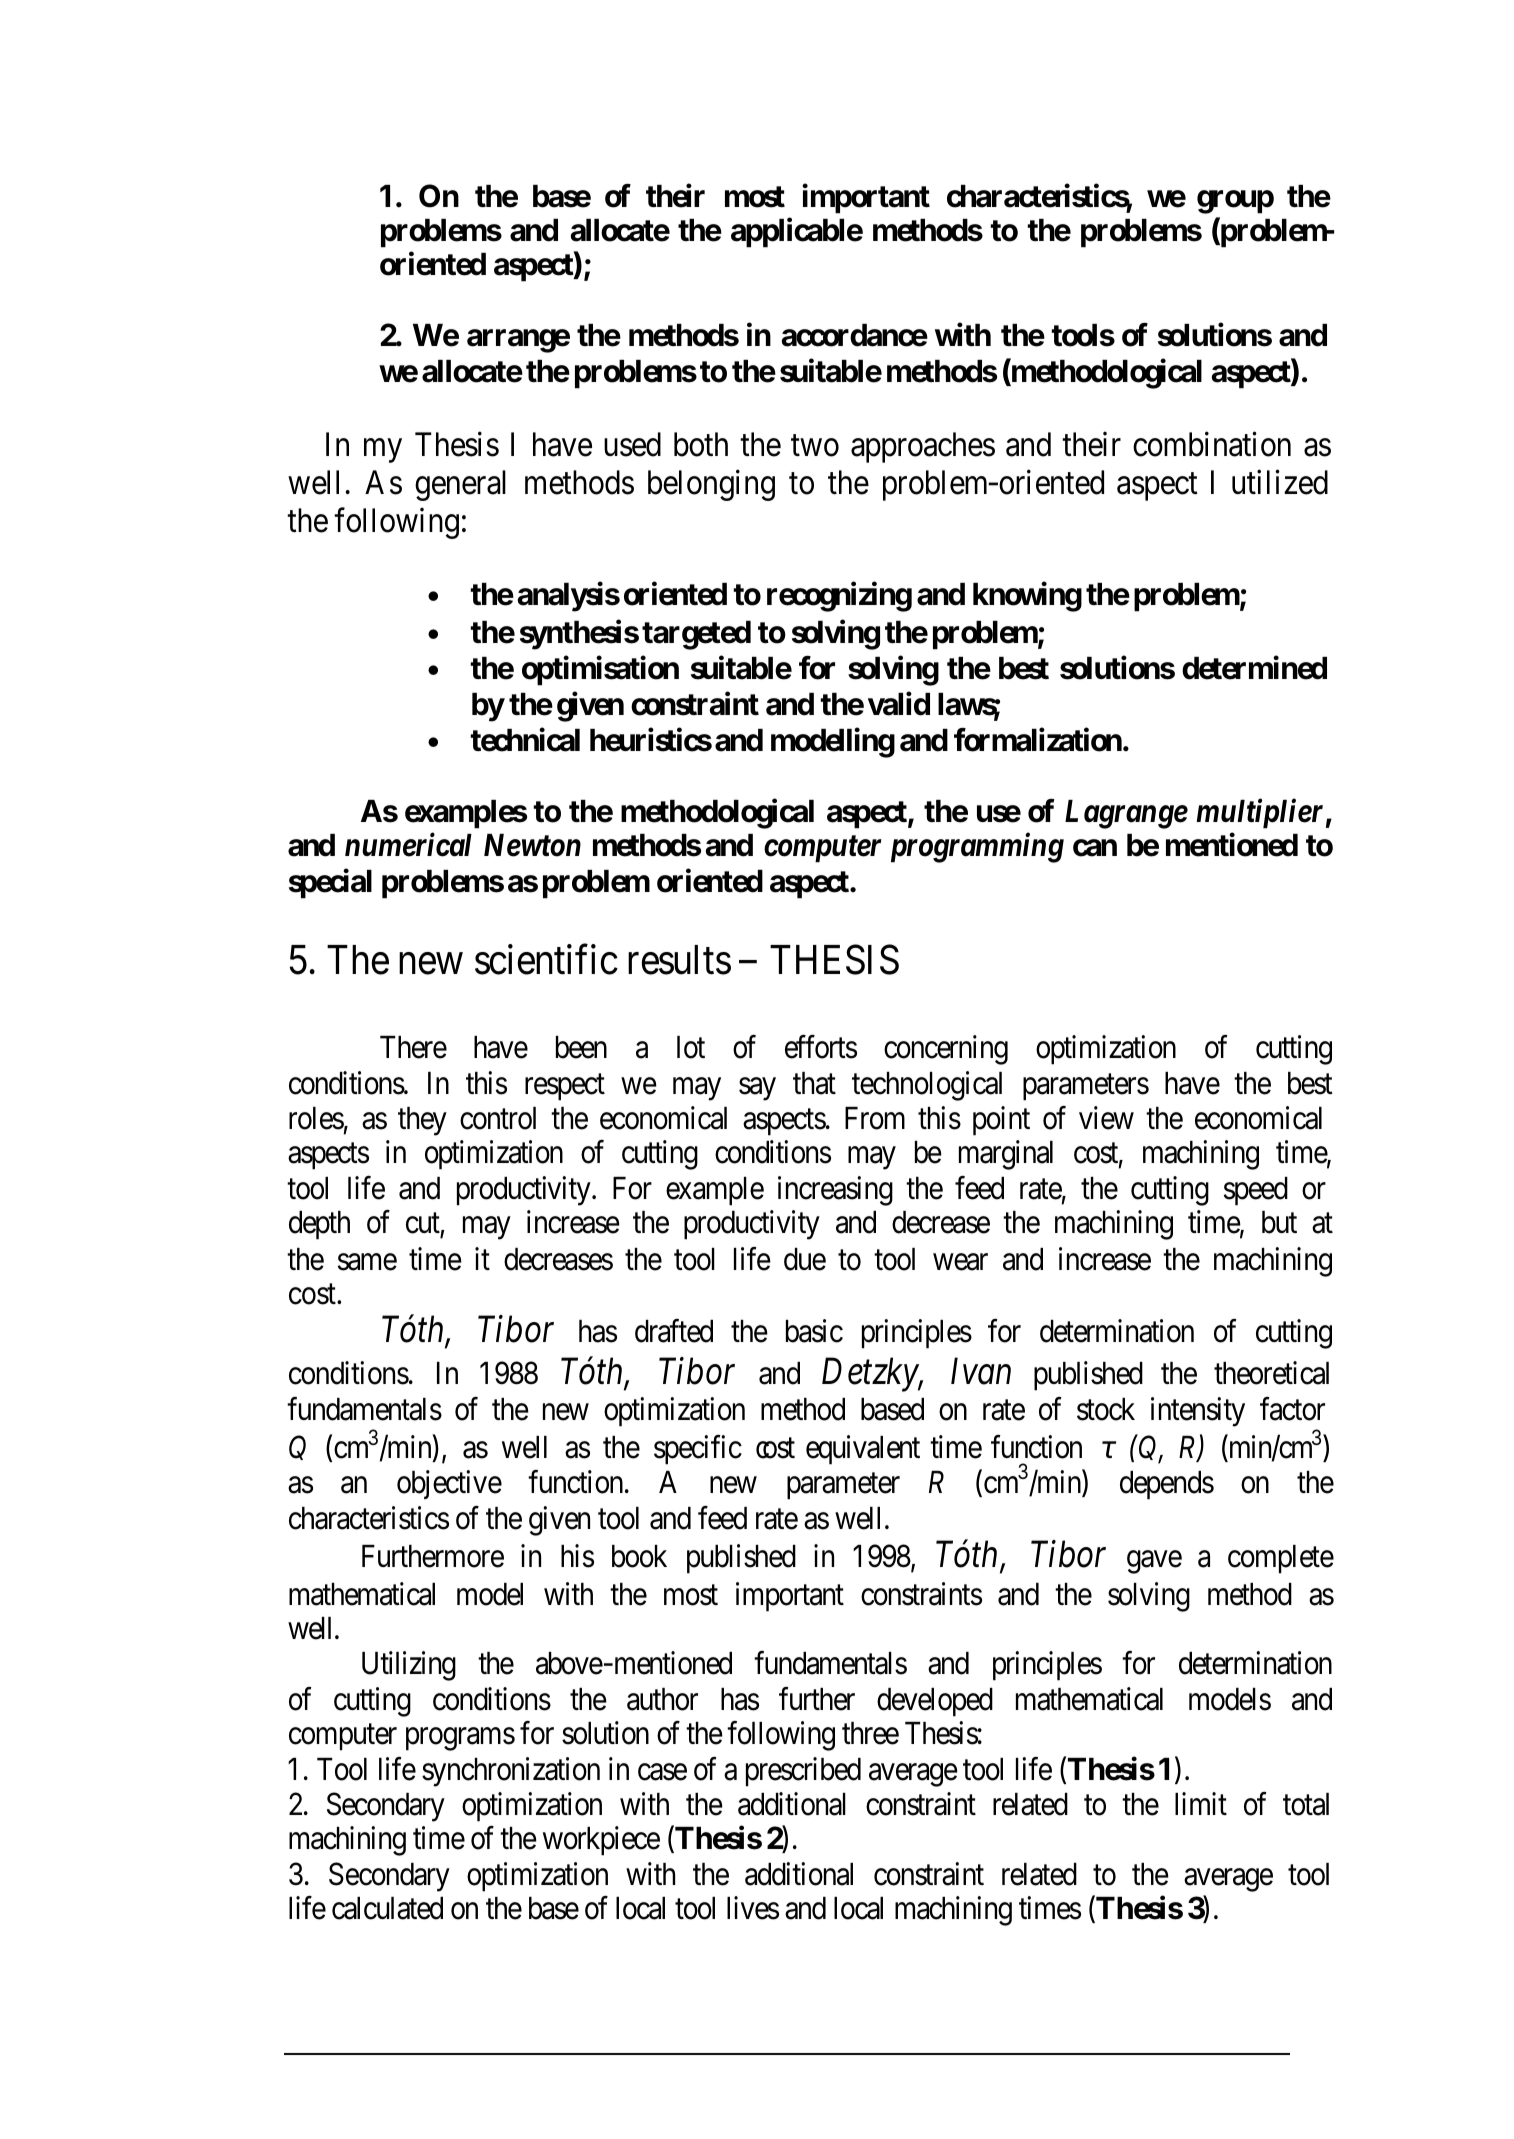 This image has height=2139, width=1514. I want to click on general, so click(460, 485).
